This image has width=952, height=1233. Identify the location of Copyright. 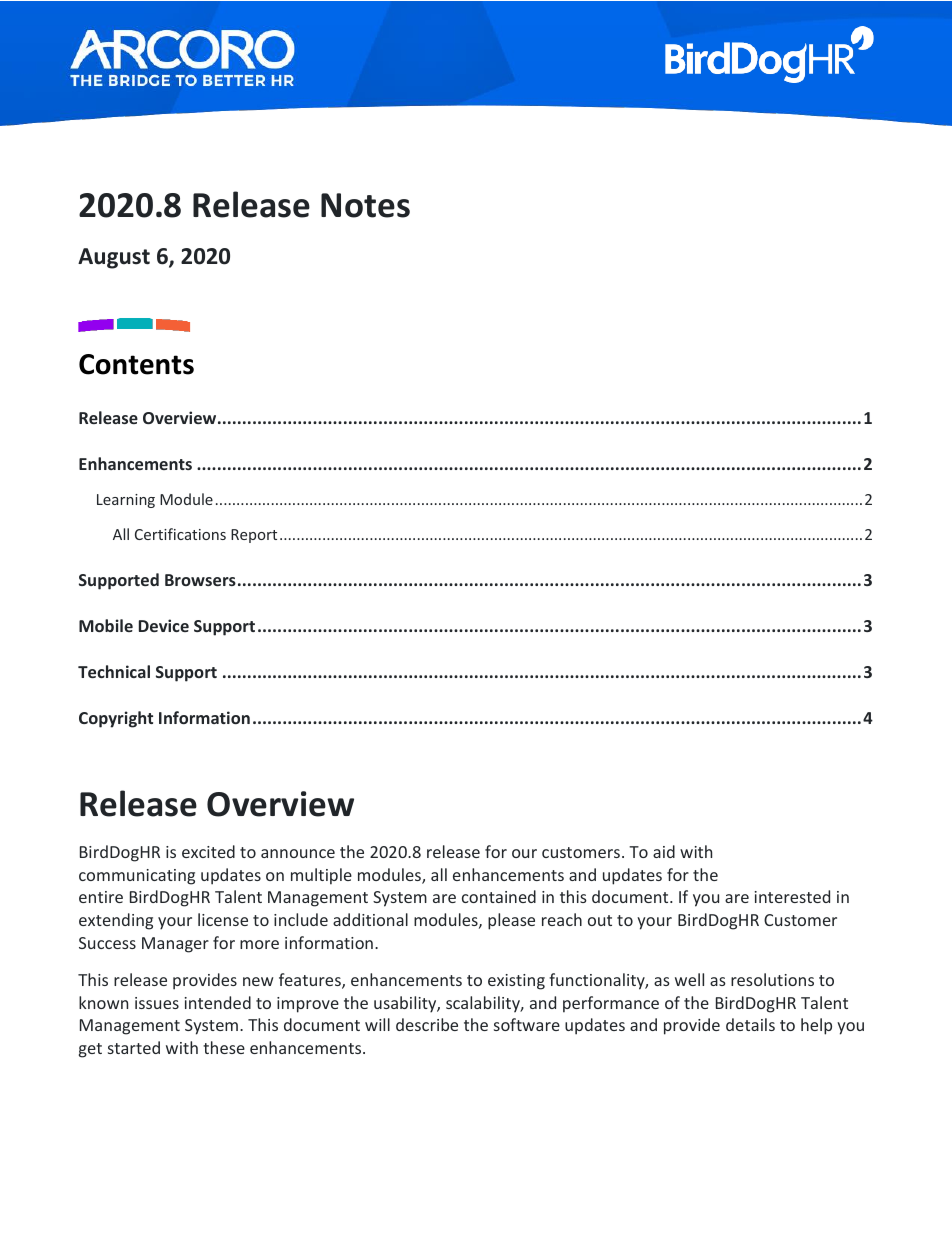
(116, 719).
